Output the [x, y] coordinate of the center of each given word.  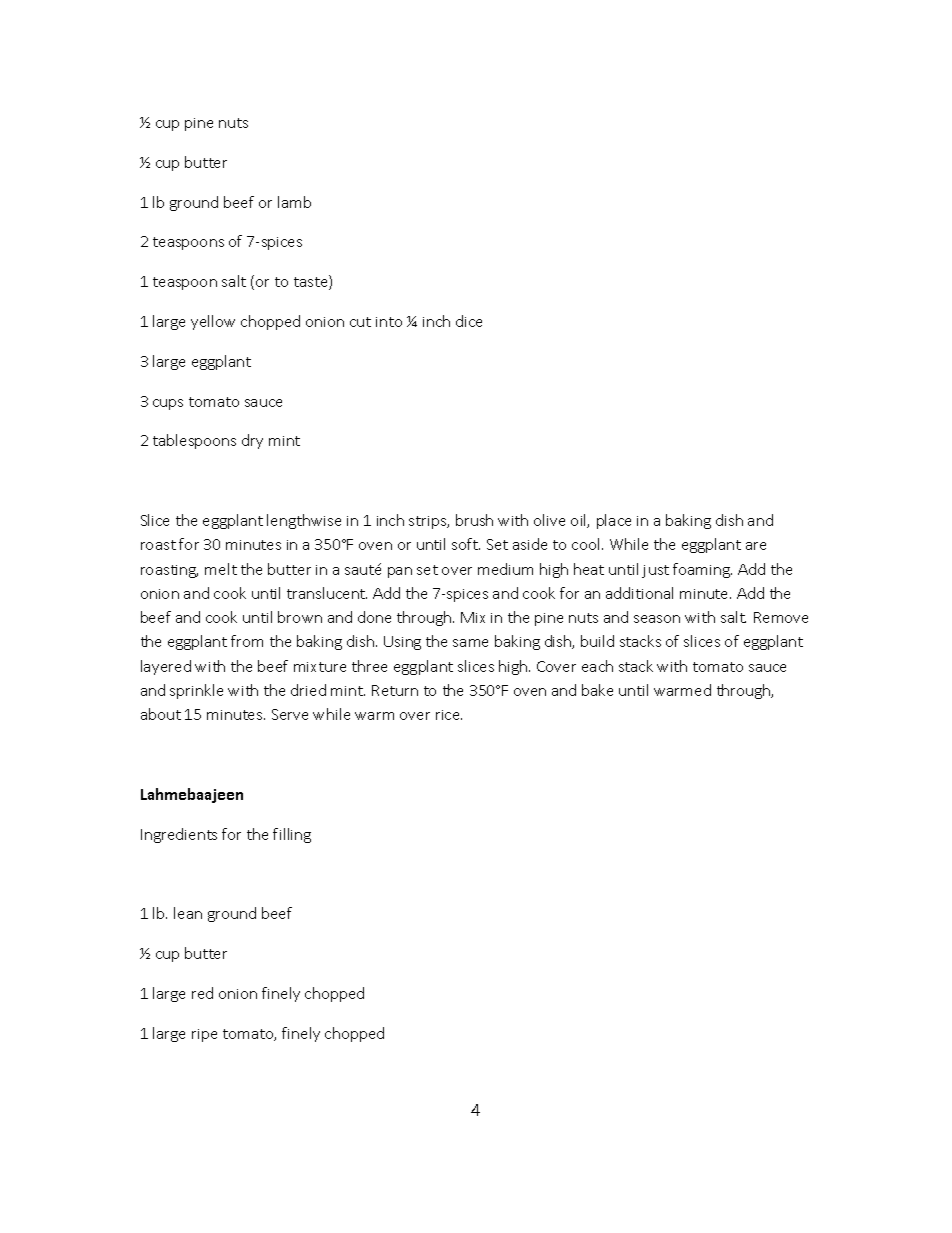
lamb [294, 202]
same [470, 643]
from [247, 641]
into [389, 322]
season [657, 619]
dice [469, 321]
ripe [204, 1035]
